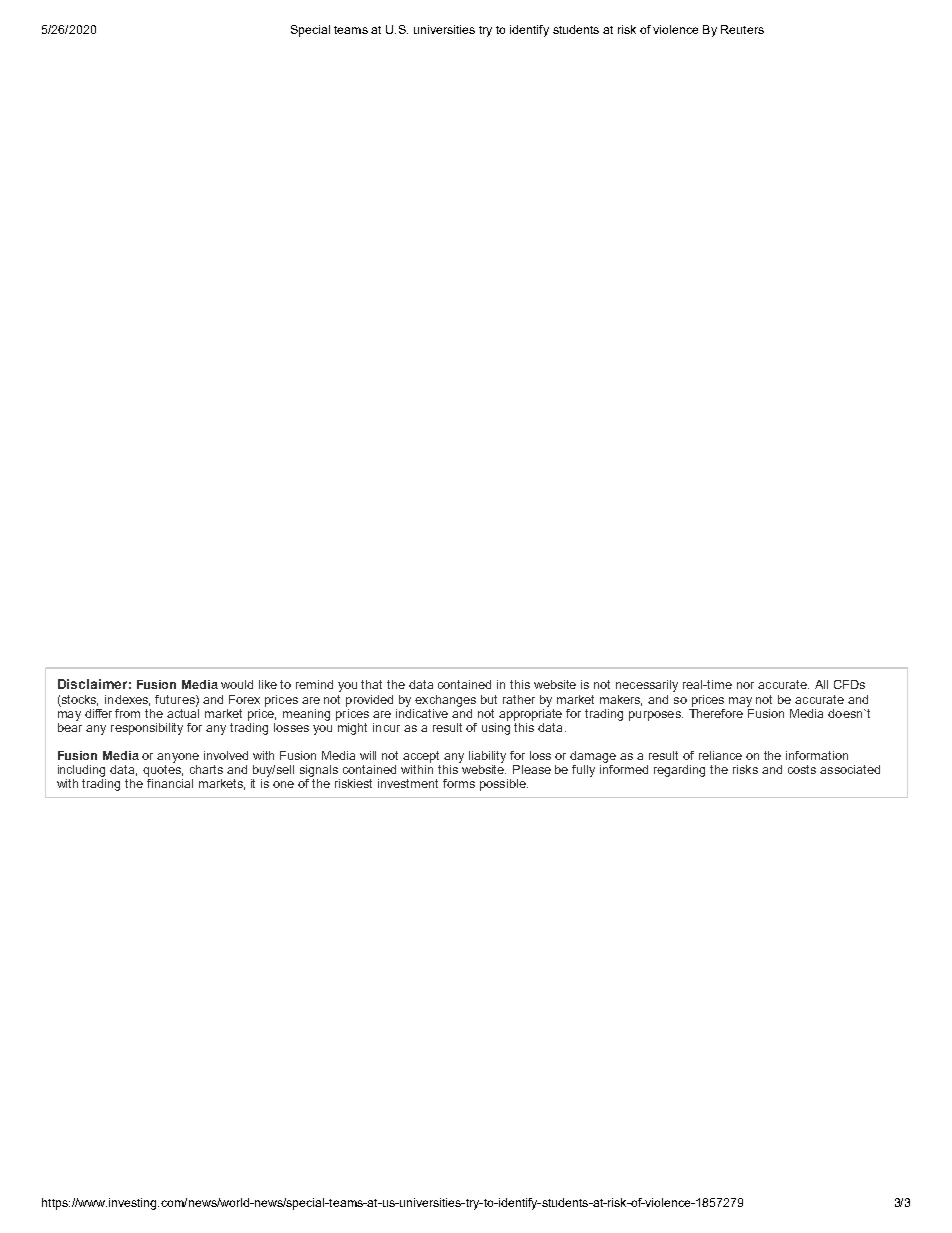  Describe the element at coordinates (742, 29) in the page. I see `Reuters` at that location.
